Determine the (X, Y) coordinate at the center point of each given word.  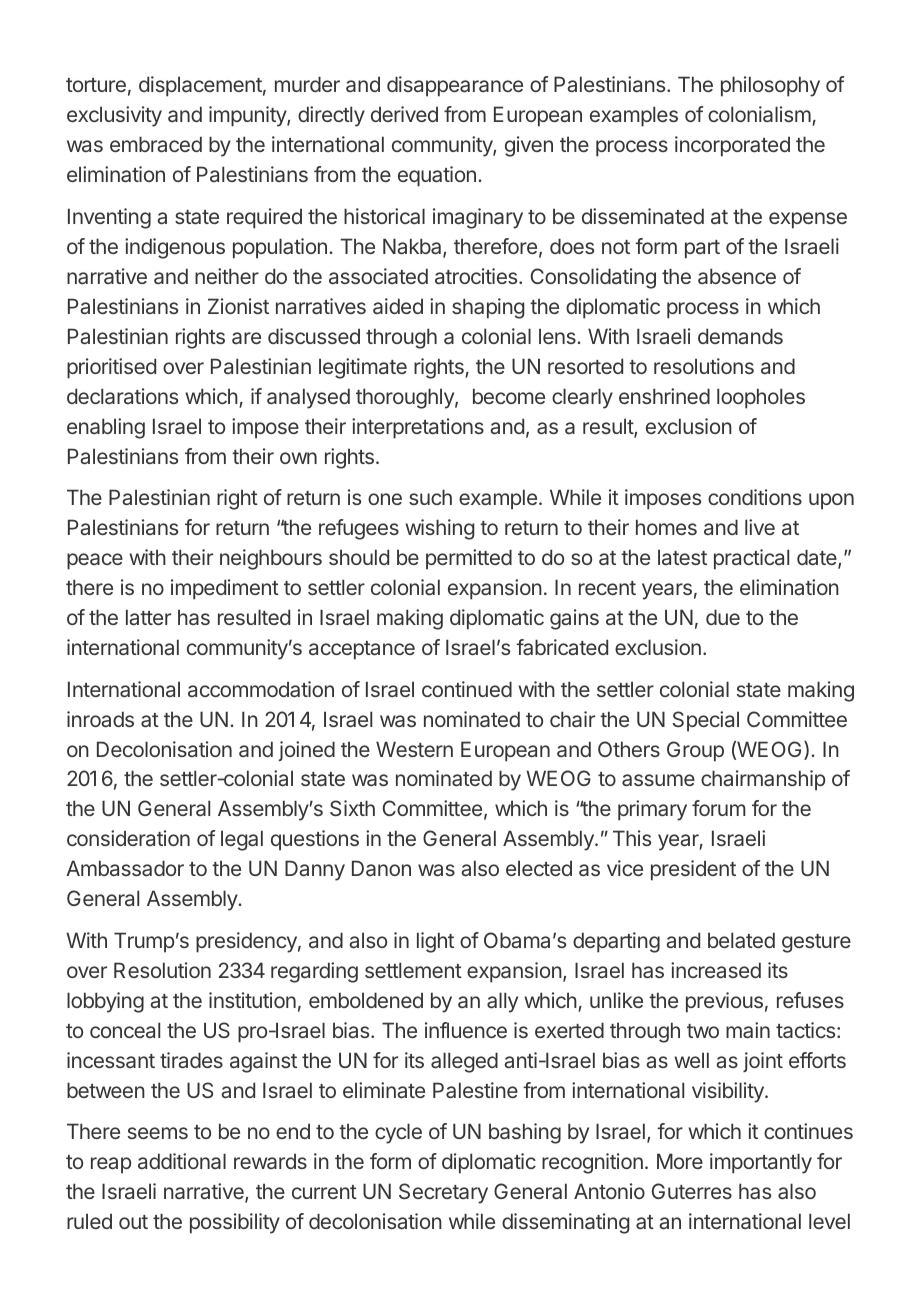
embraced (156, 144)
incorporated (732, 146)
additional (182, 1161)
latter (148, 617)
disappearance (455, 86)
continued (467, 689)
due (723, 617)
